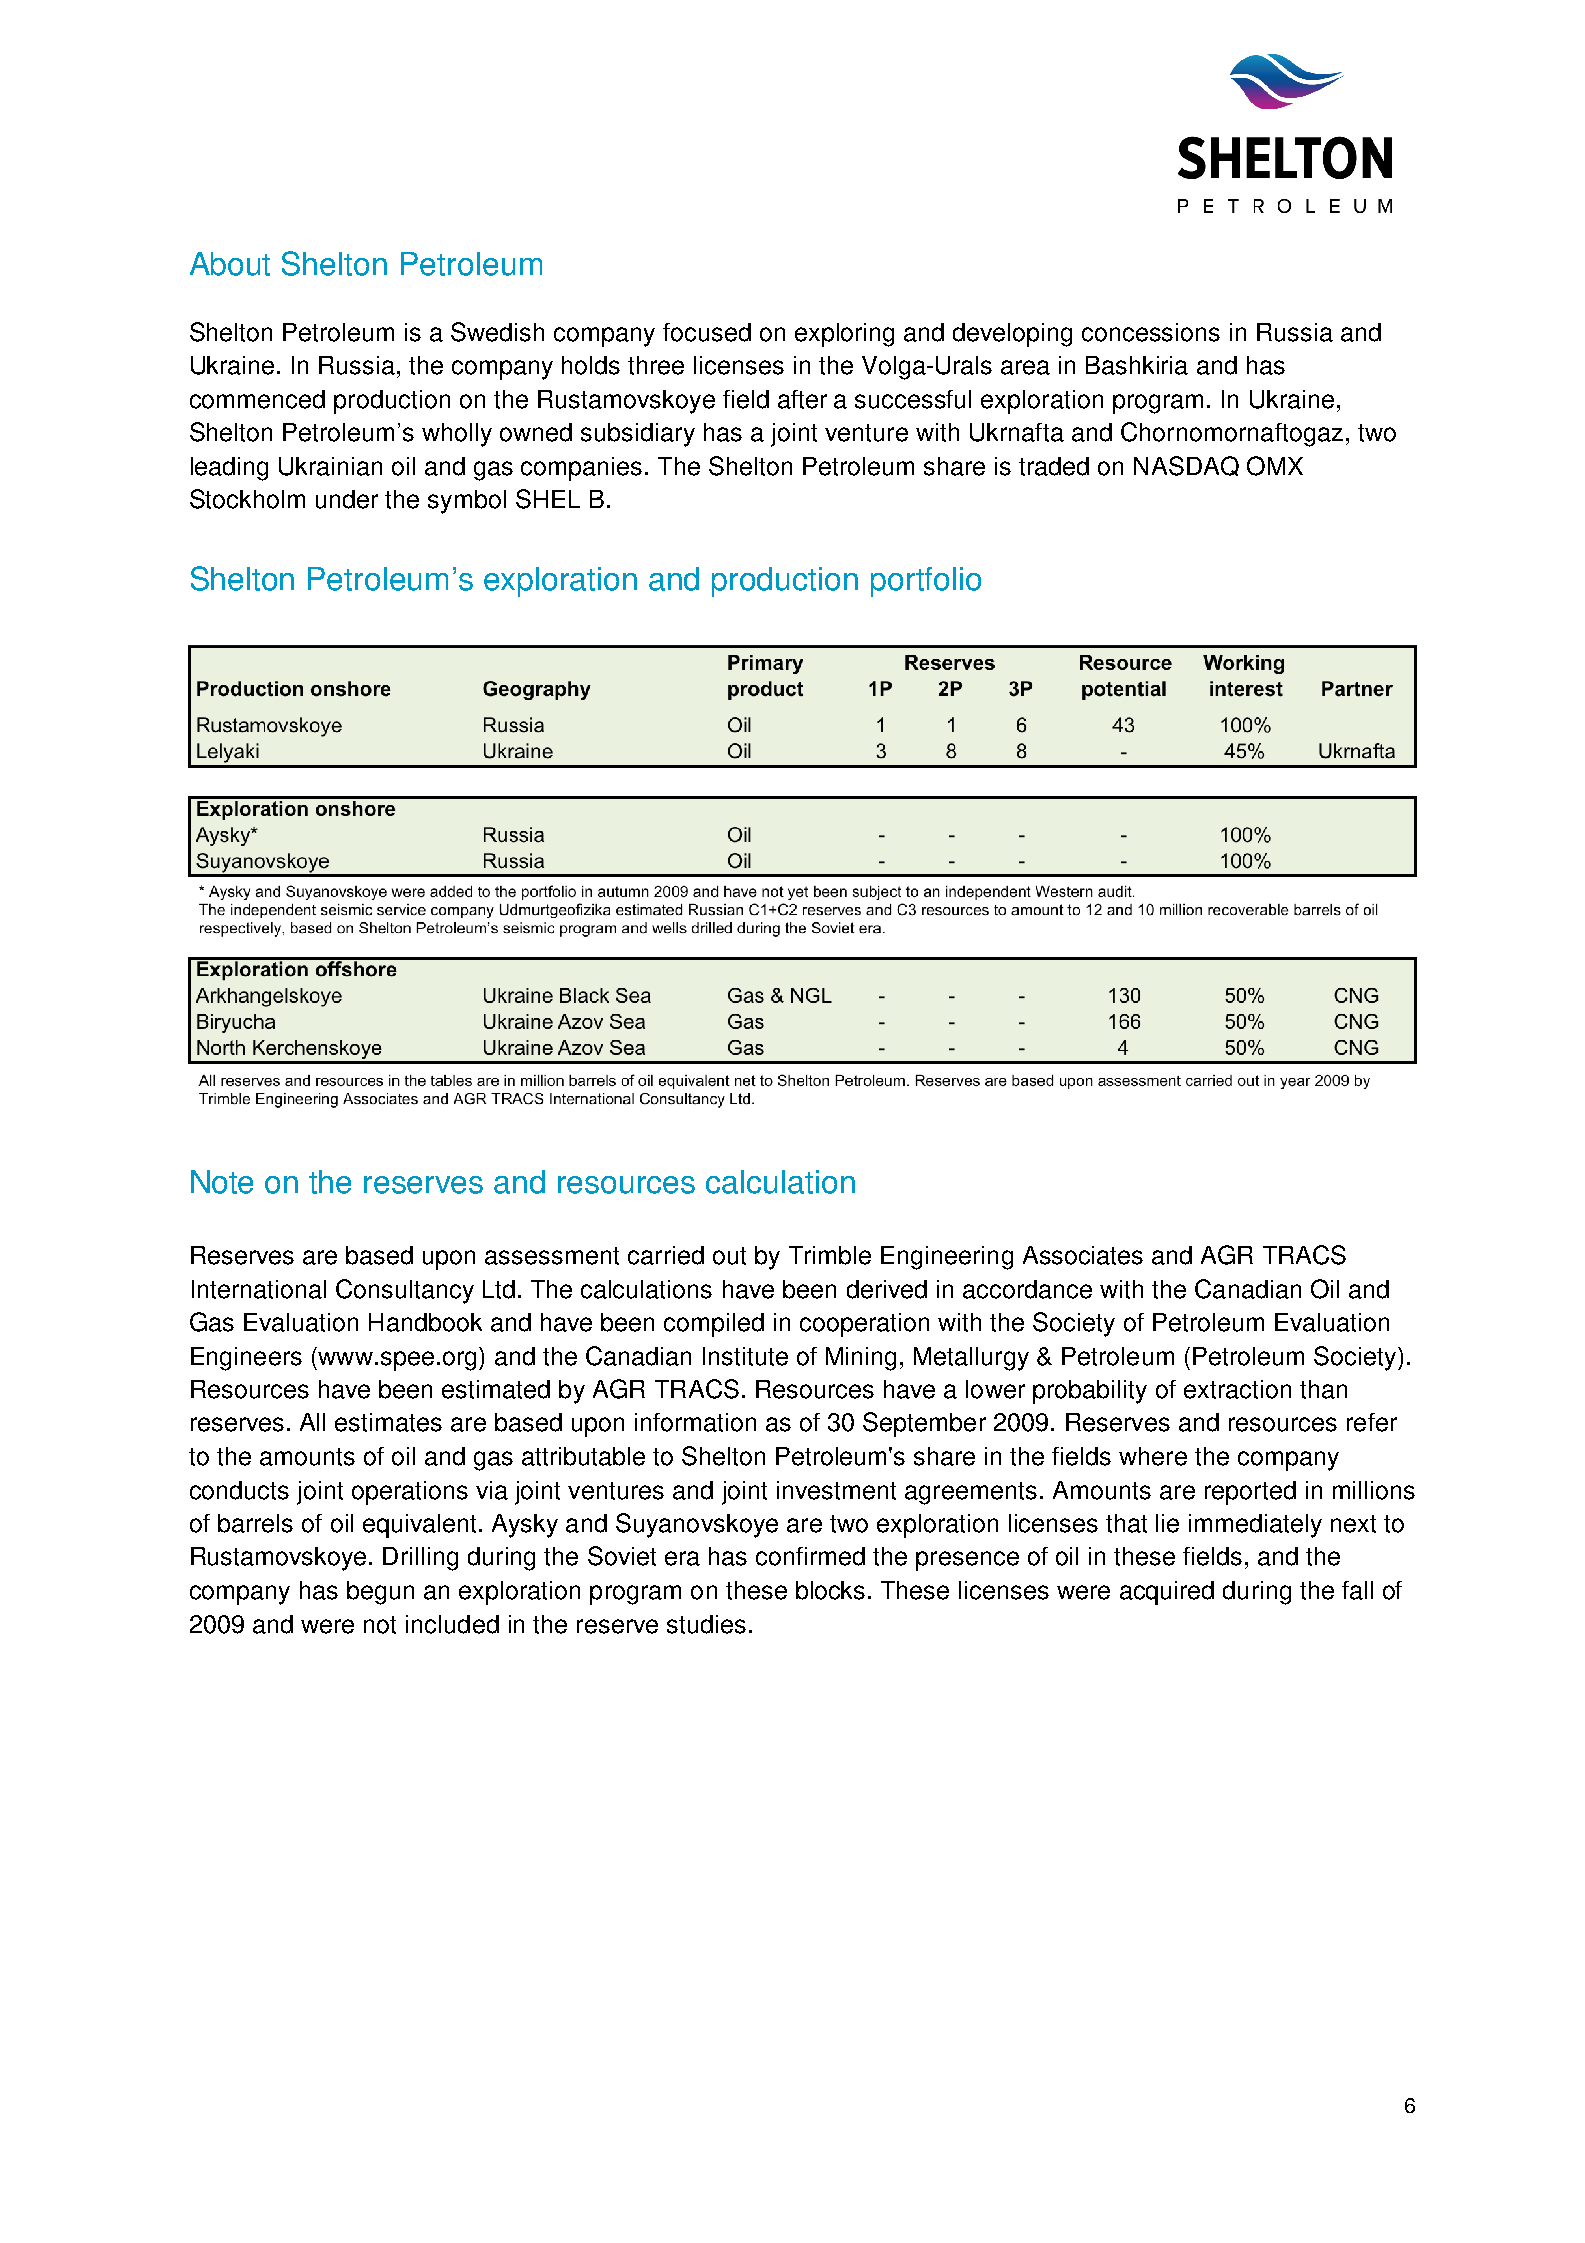 Image resolution: width=1585 pixels, height=2243 pixels. I want to click on exploring, so click(844, 335).
